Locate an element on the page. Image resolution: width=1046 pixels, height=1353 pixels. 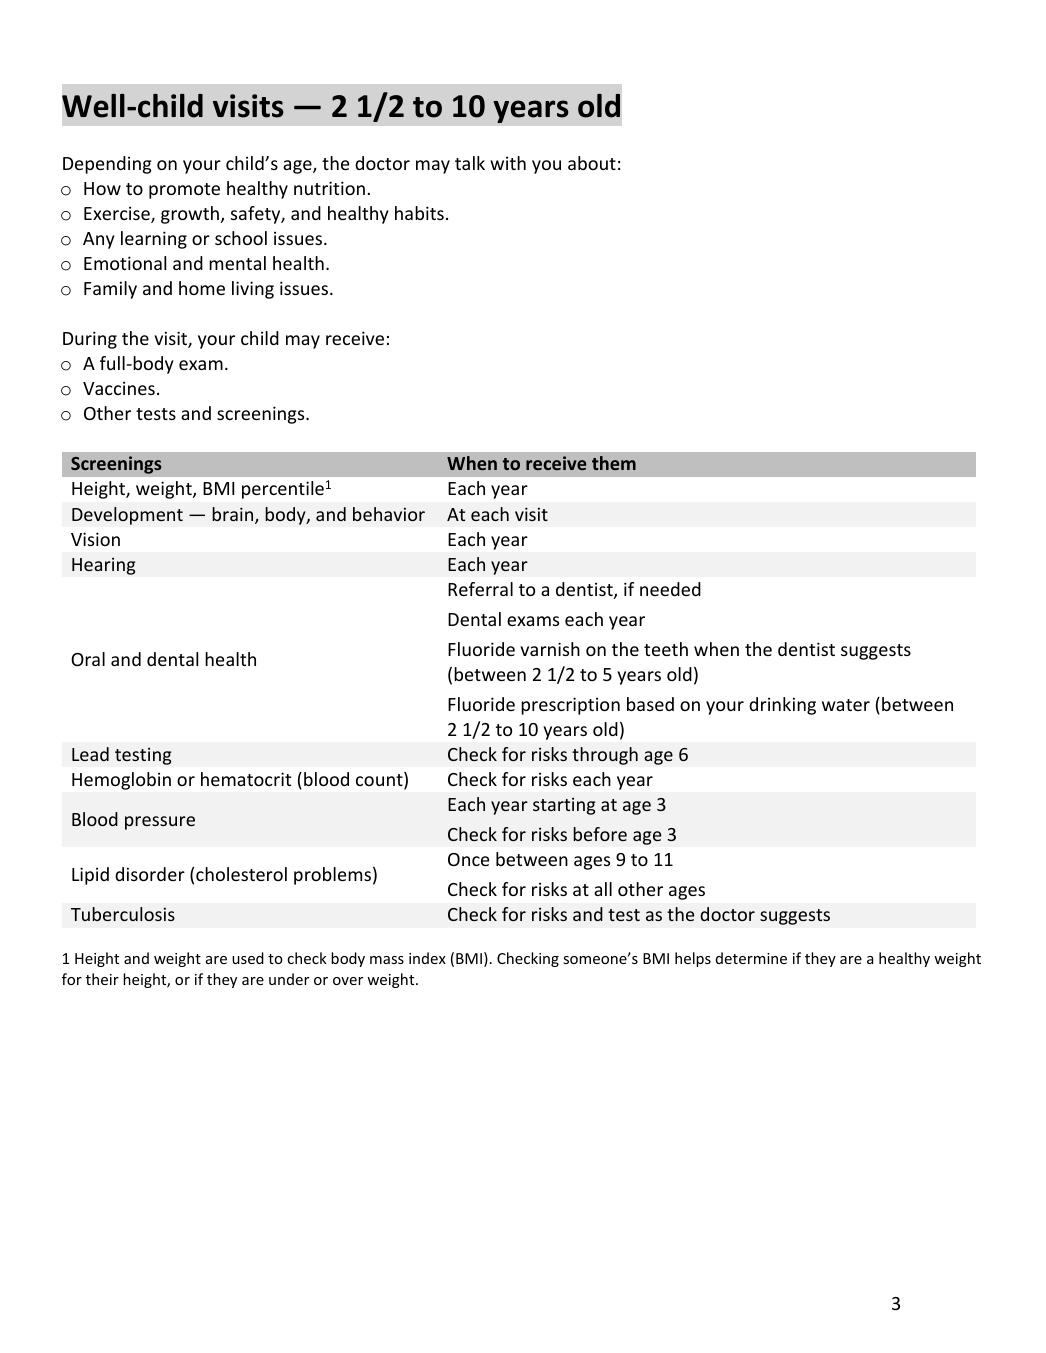
Hemoglobin is located at coordinates (121, 781).
